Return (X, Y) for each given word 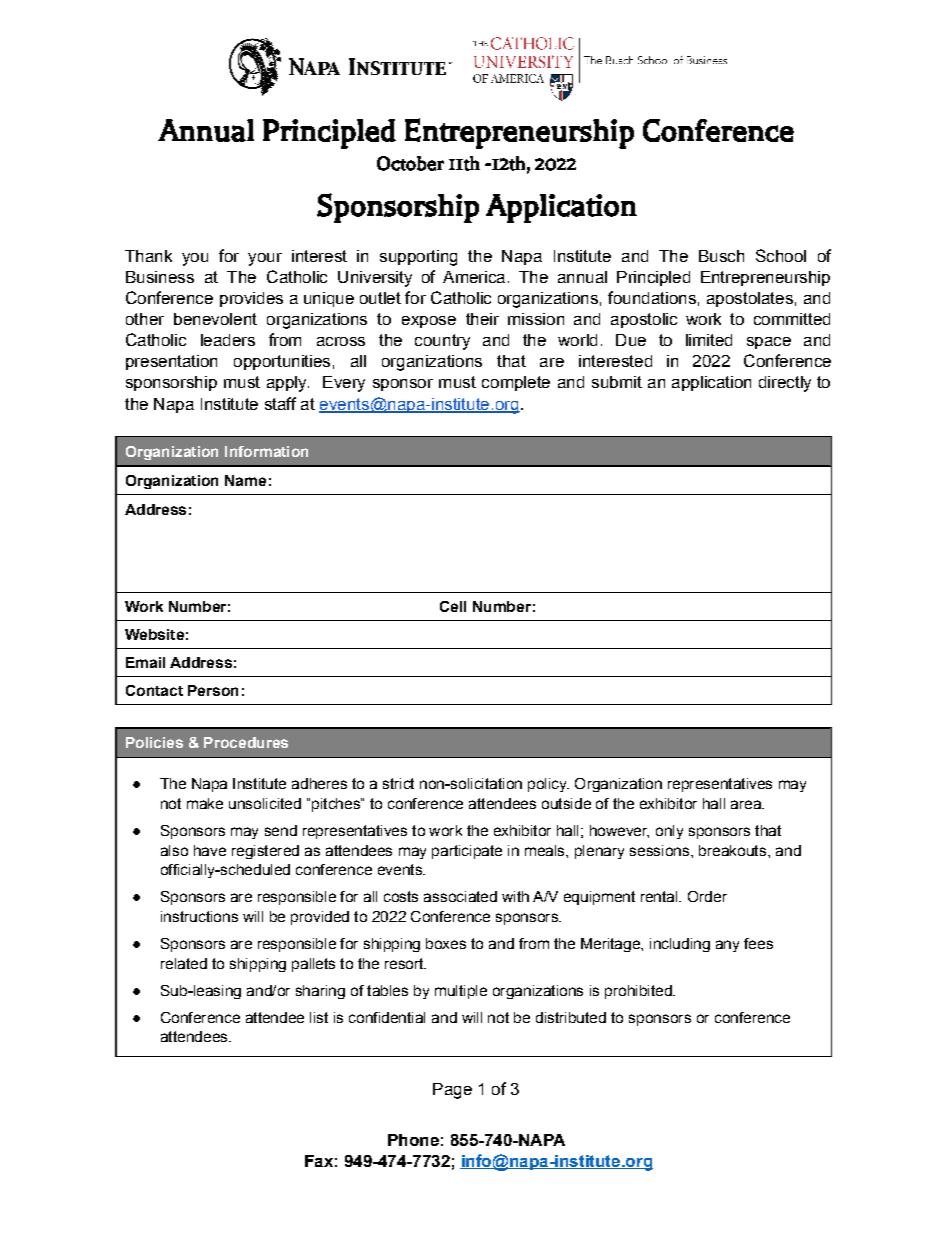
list (319, 1017)
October (410, 163)
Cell (453, 606)
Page (452, 1091)
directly (785, 384)
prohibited (639, 992)
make (205, 803)
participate (467, 852)
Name (245, 480)
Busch (721, 256)
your (265, 259)
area (747, 804)
